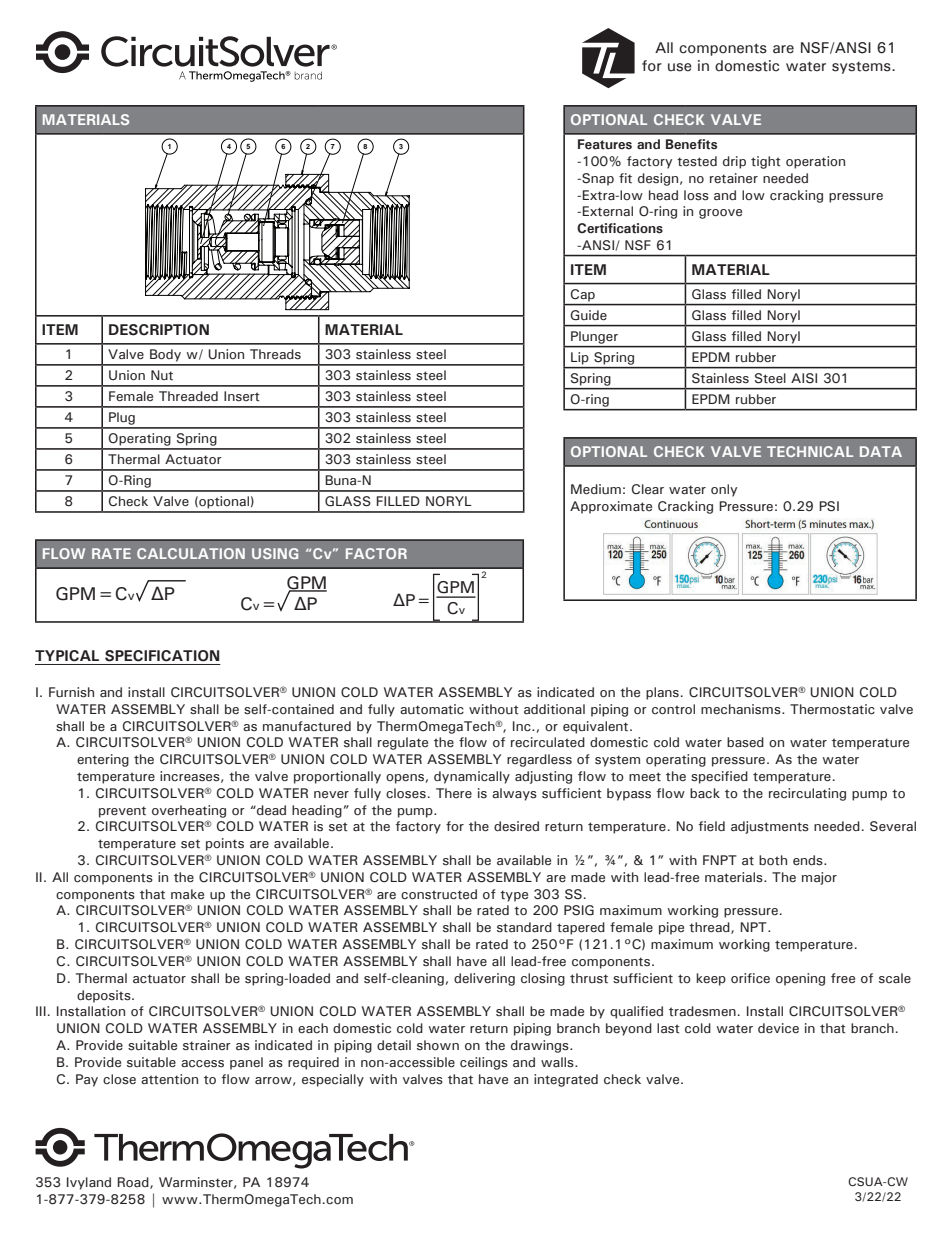  Describe the element at coordinates (807, 794) in the screenshot. I see `recirculating` at that location.
